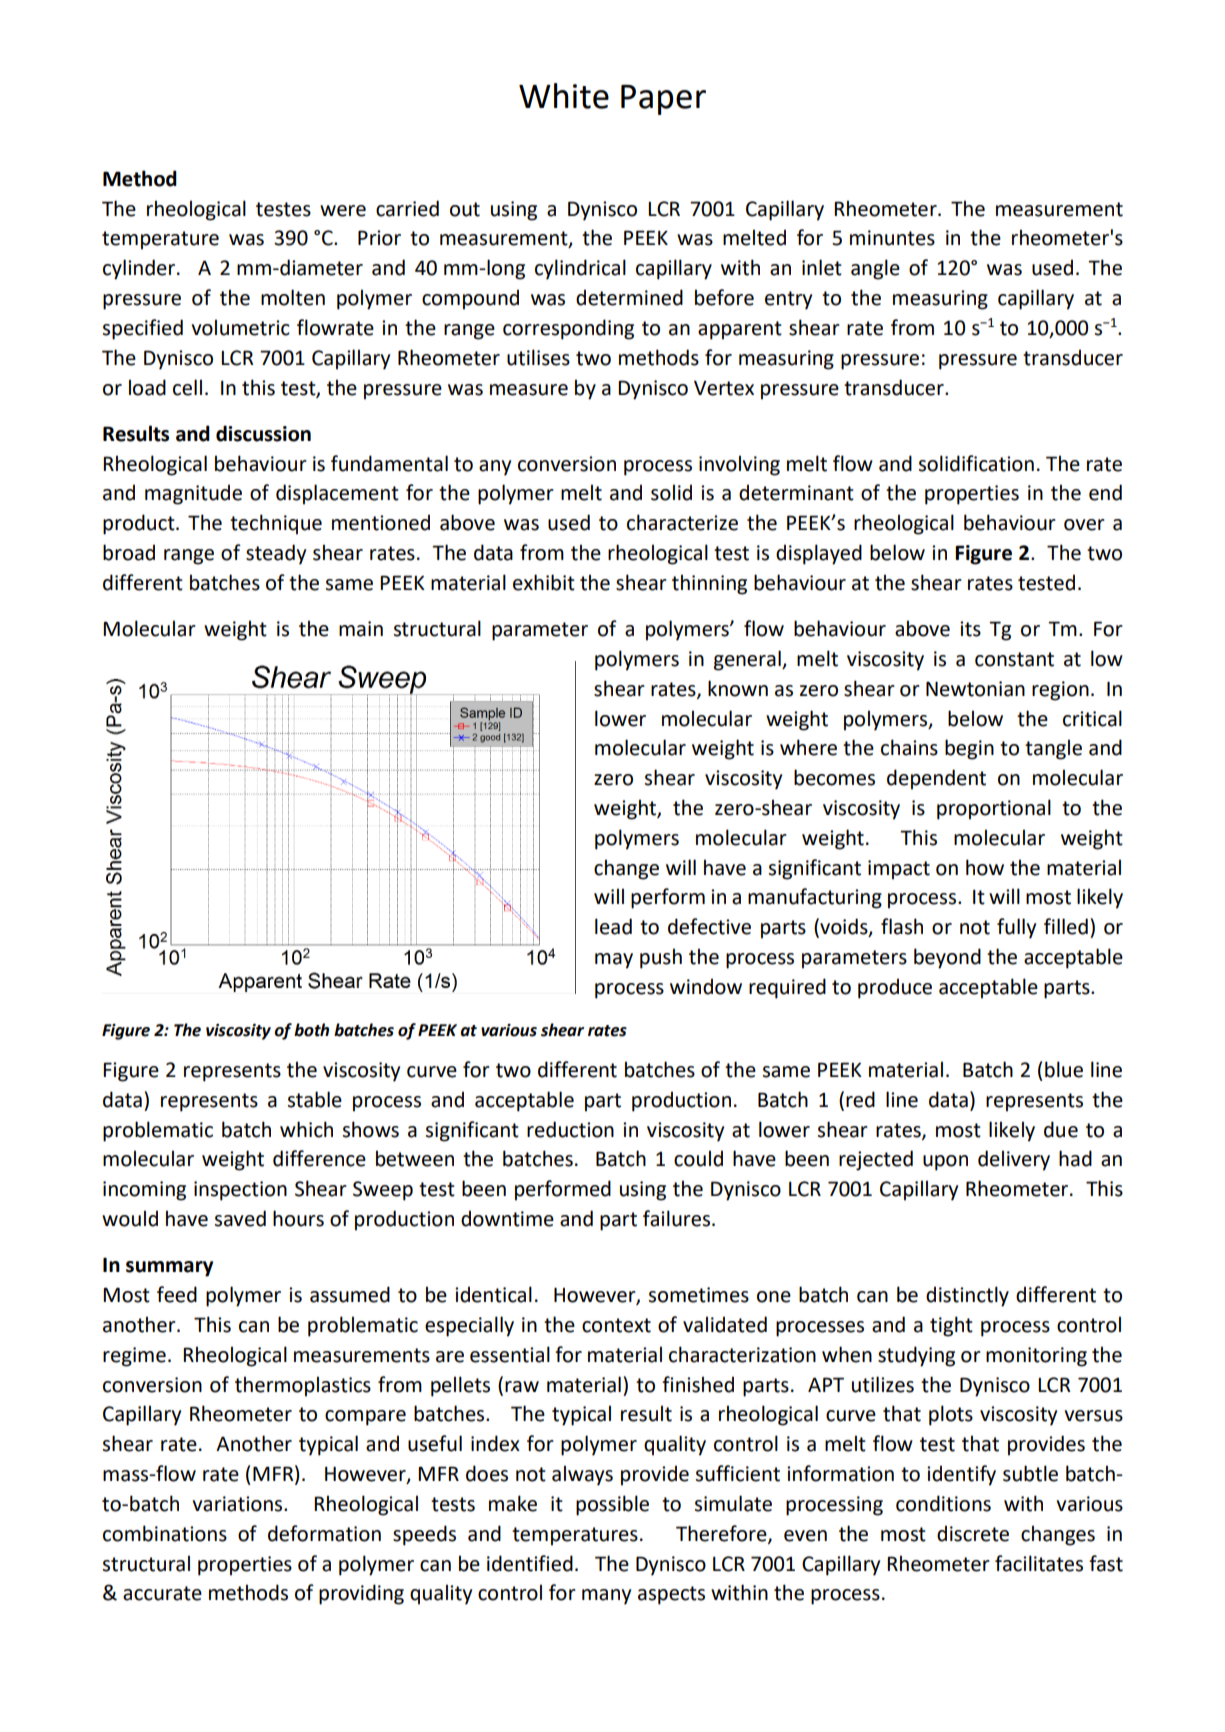  What do you see at coordinates (324, 1533) in the screenshot?
I see `deformation` at bounding box center [324, 1533].
